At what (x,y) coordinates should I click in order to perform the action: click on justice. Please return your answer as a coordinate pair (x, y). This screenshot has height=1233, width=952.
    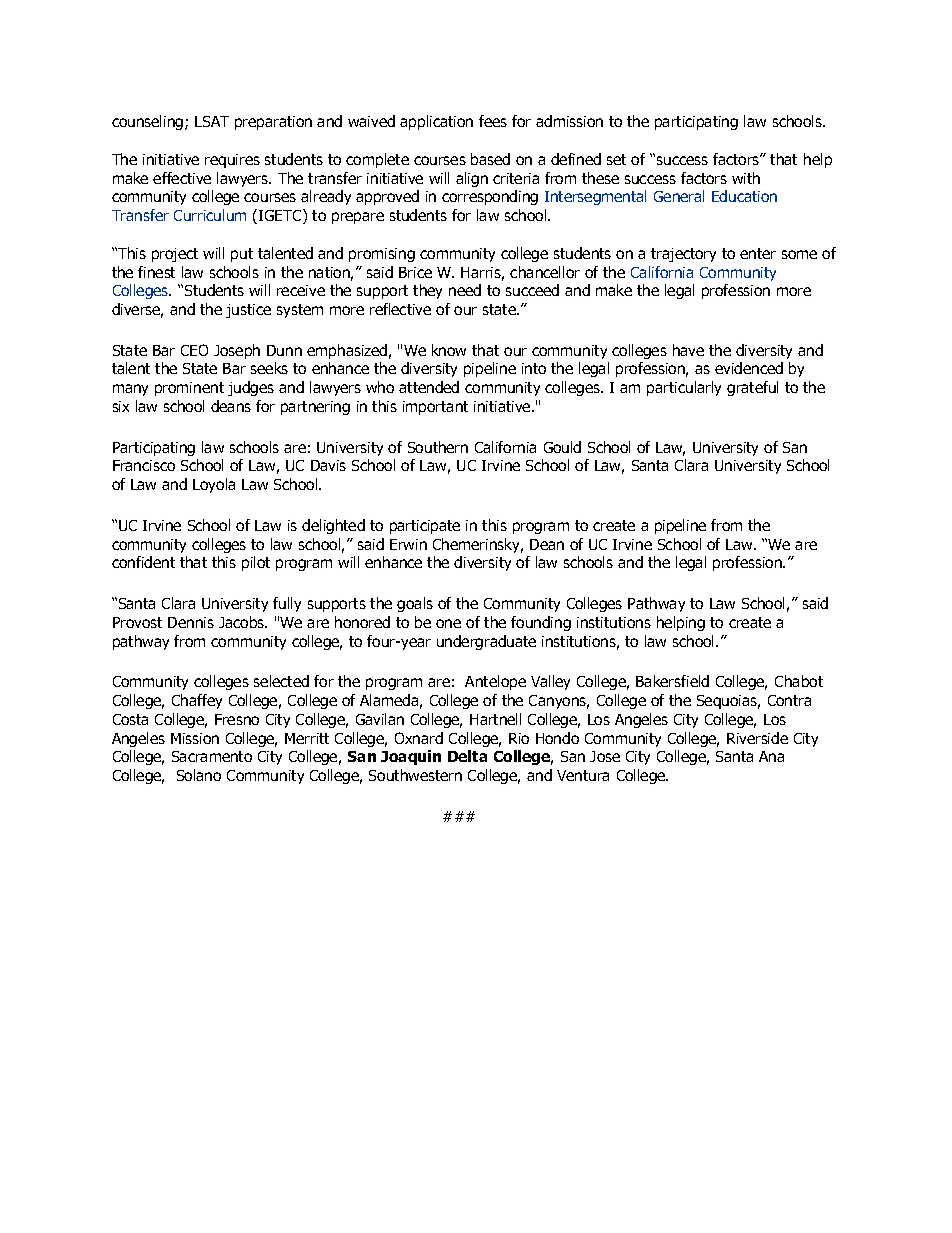
    Looking at the image, I should click on (248, 311).
